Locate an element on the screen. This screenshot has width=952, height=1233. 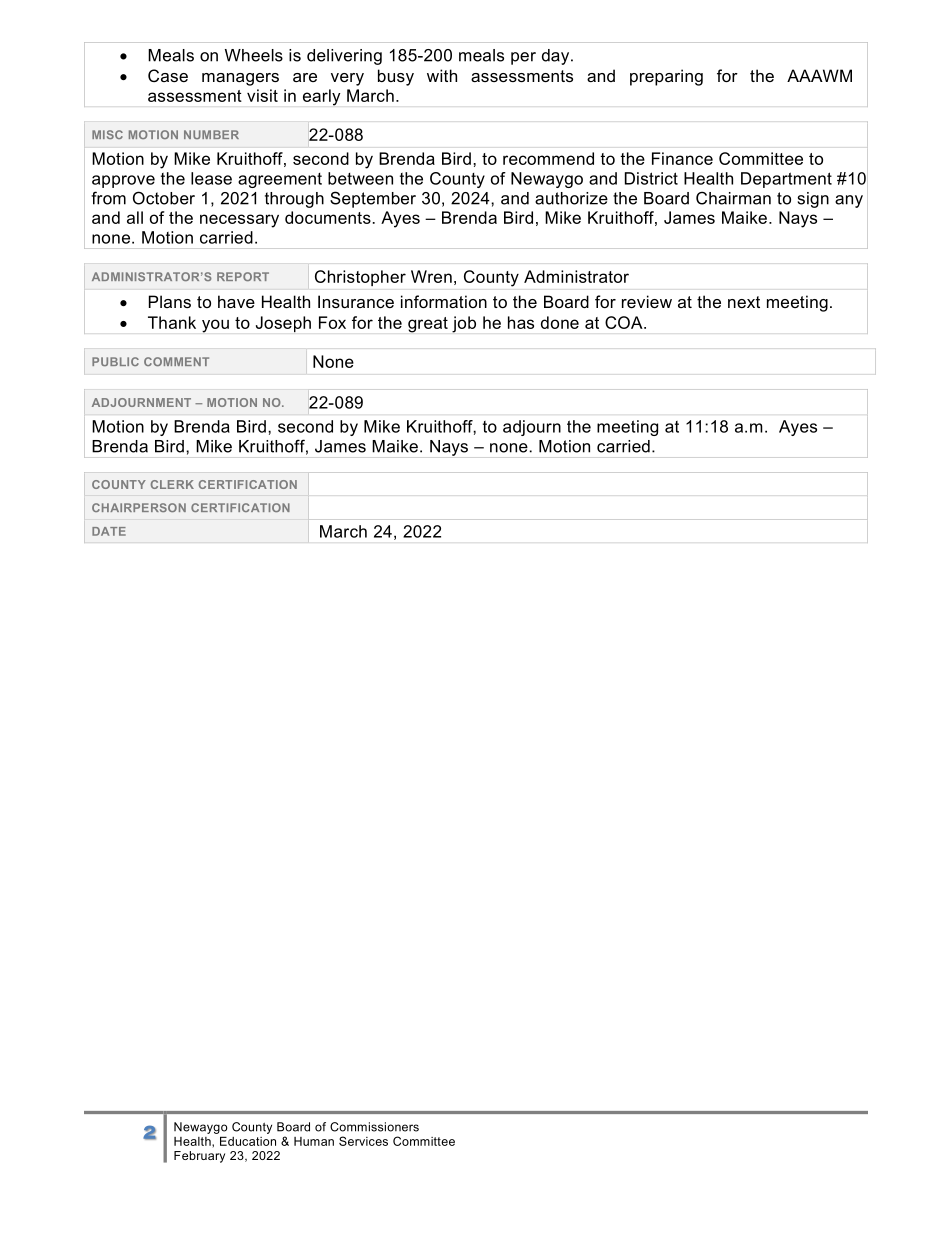
COA is located at coordinates (625, 322).
